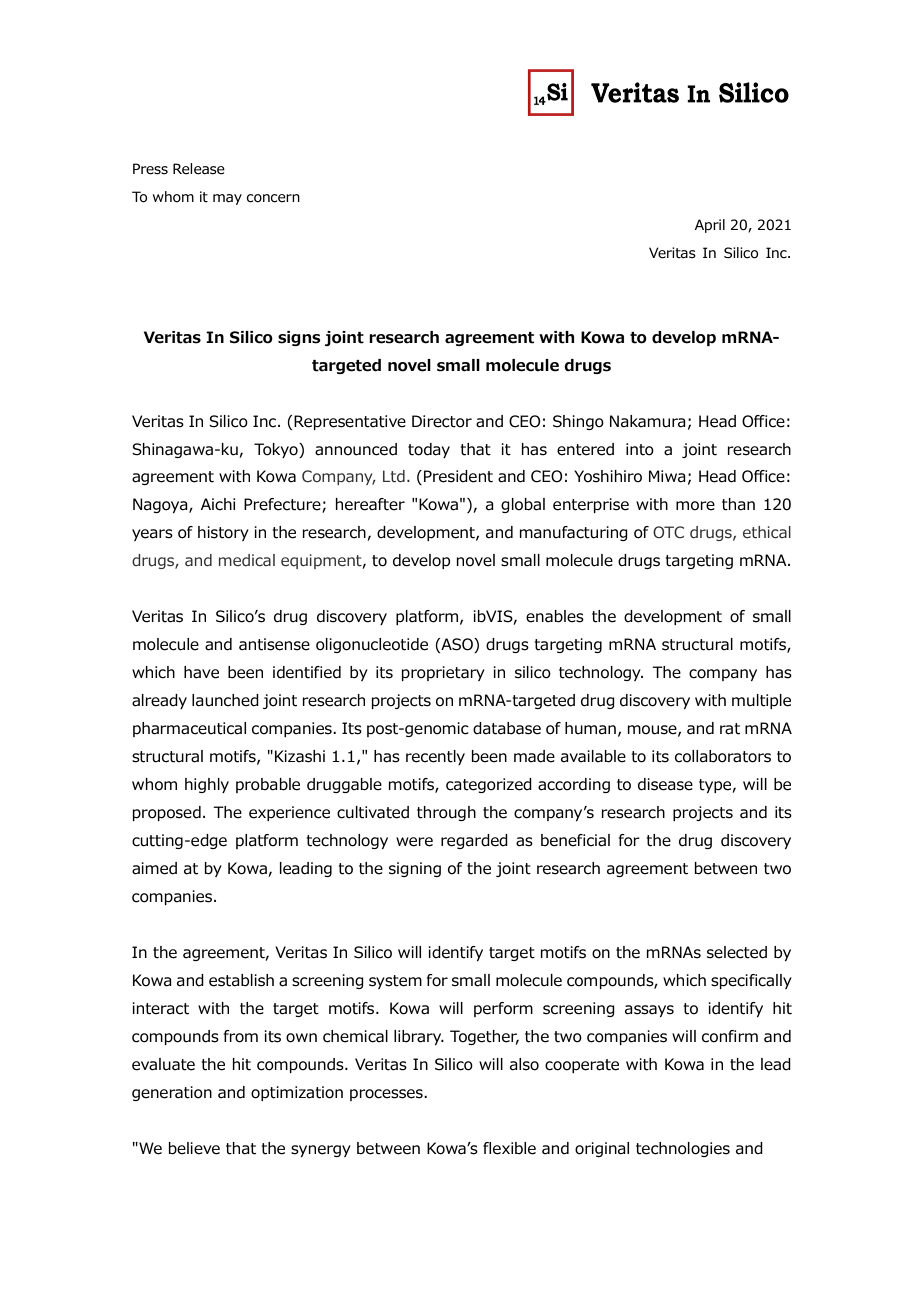  Describe the element at coordinates (443, 673) in the screenshot. I see `proprietary` at that location.
